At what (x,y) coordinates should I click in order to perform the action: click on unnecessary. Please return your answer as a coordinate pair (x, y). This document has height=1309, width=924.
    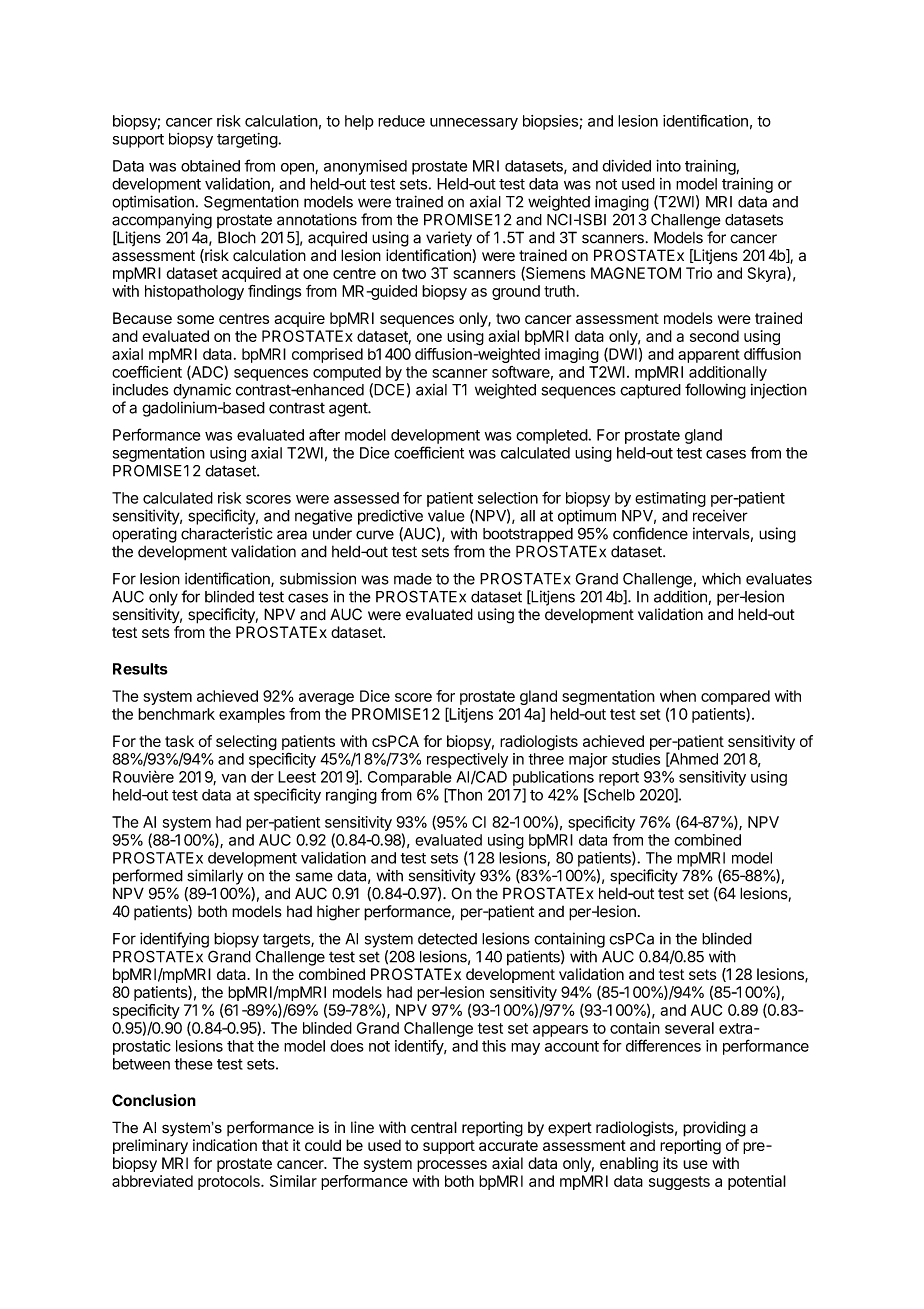
    Looking at the image, I should click on (474, 124).
